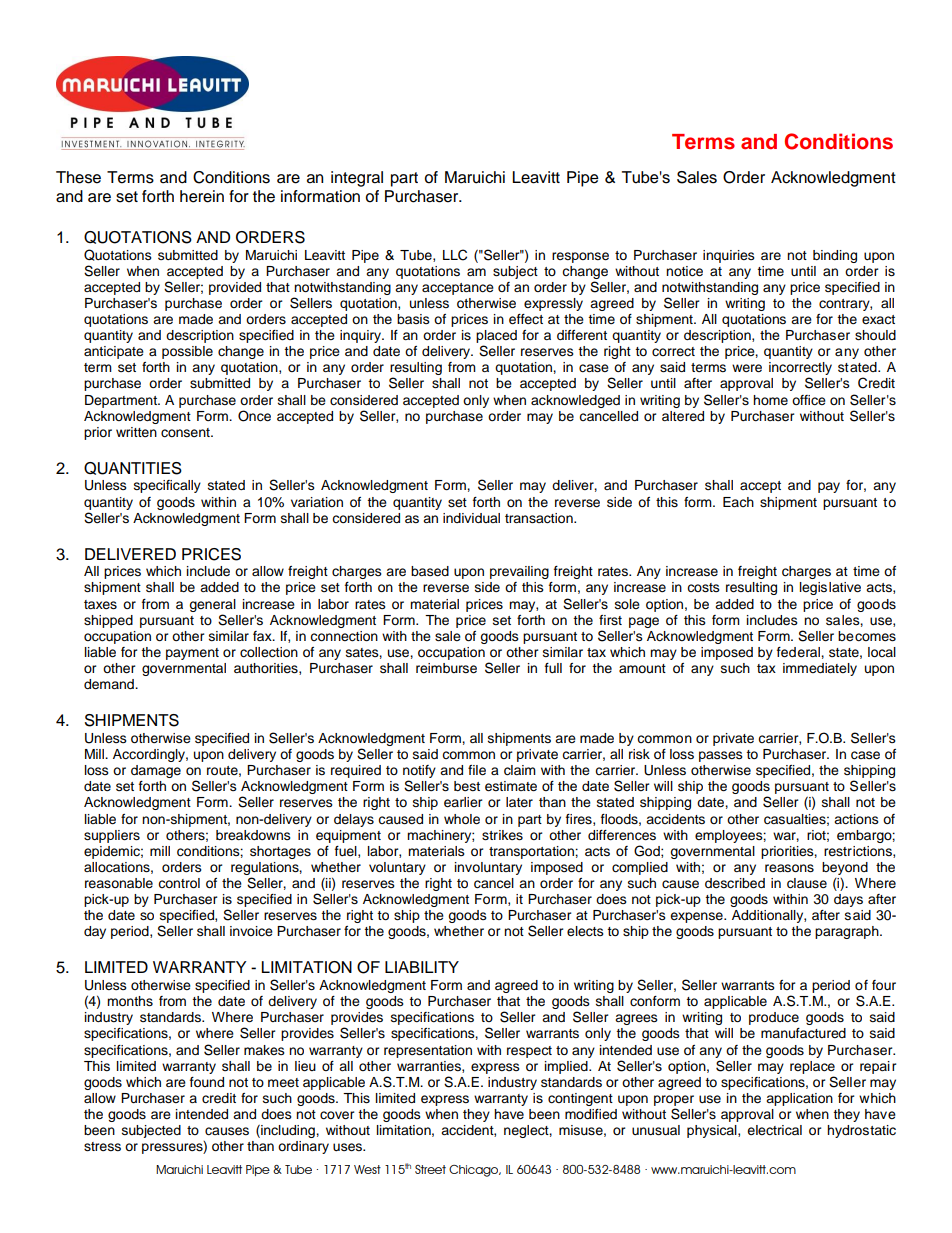 The image size is (952, 1233). I want to click on reasons, so click(789, 868).
